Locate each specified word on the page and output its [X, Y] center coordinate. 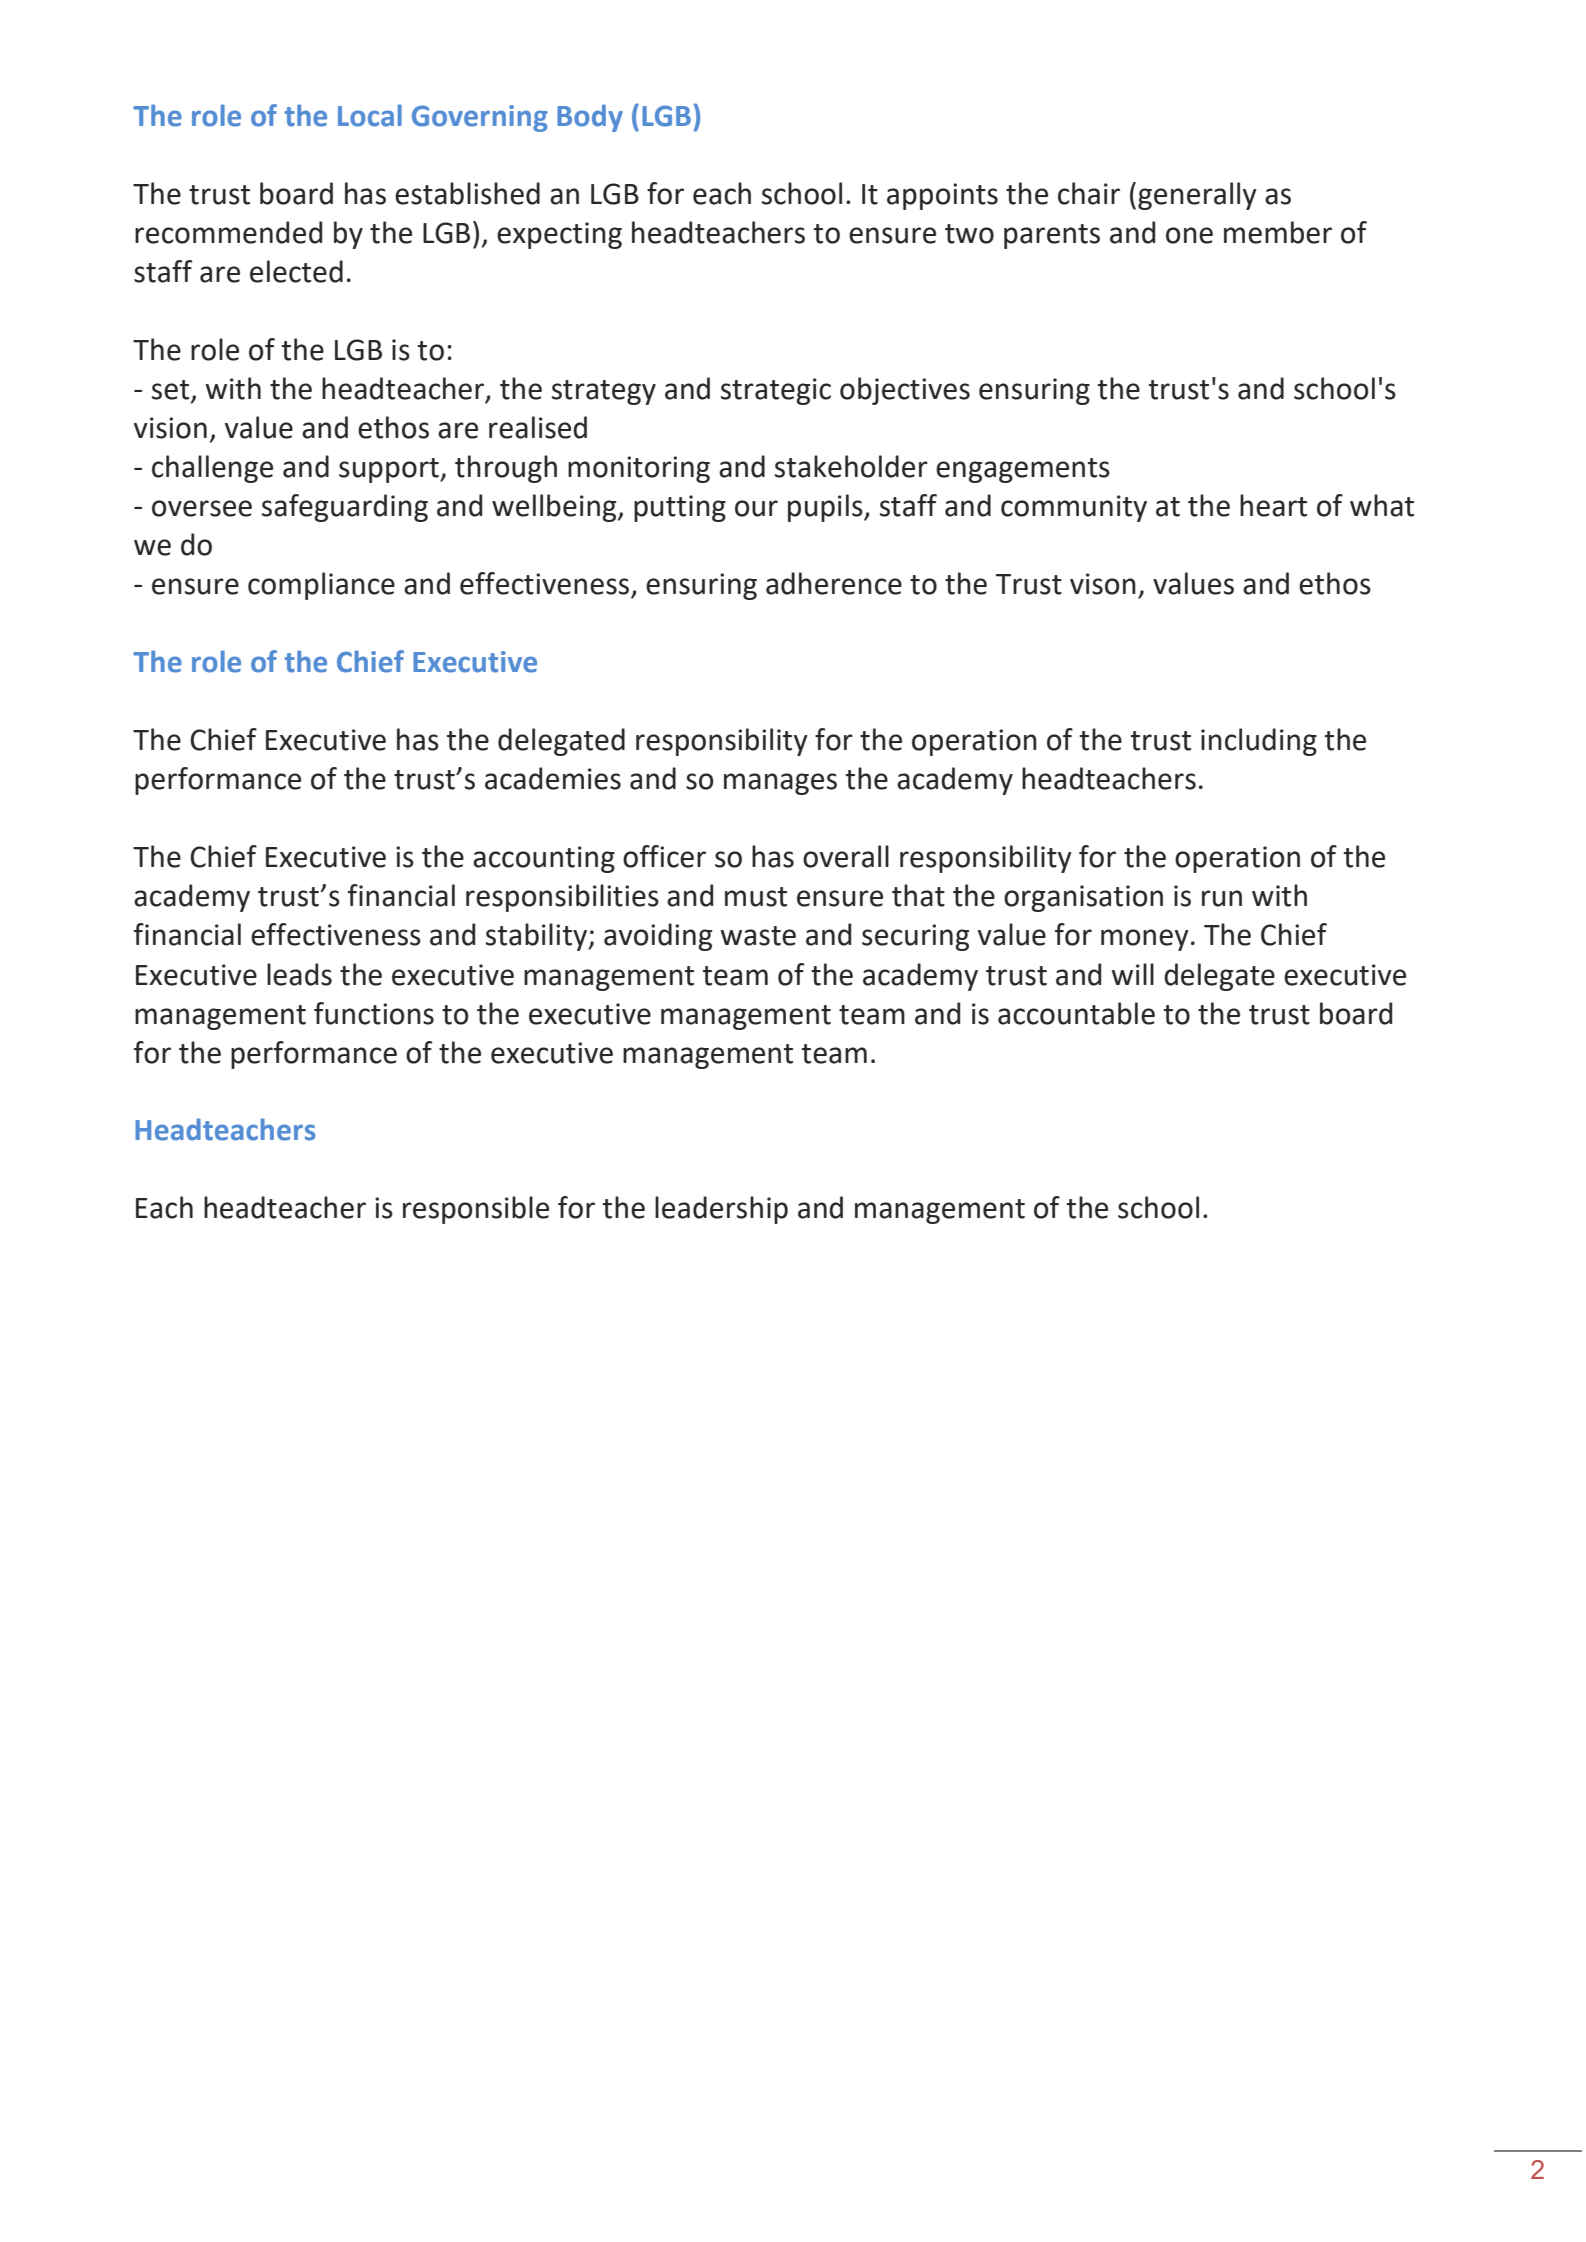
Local [370, 115]
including [1259, 742]
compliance [321, 586]
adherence [834, 583]
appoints [942, 196]
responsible [476, 1210]
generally [1197, 196]
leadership [721, 1210]
